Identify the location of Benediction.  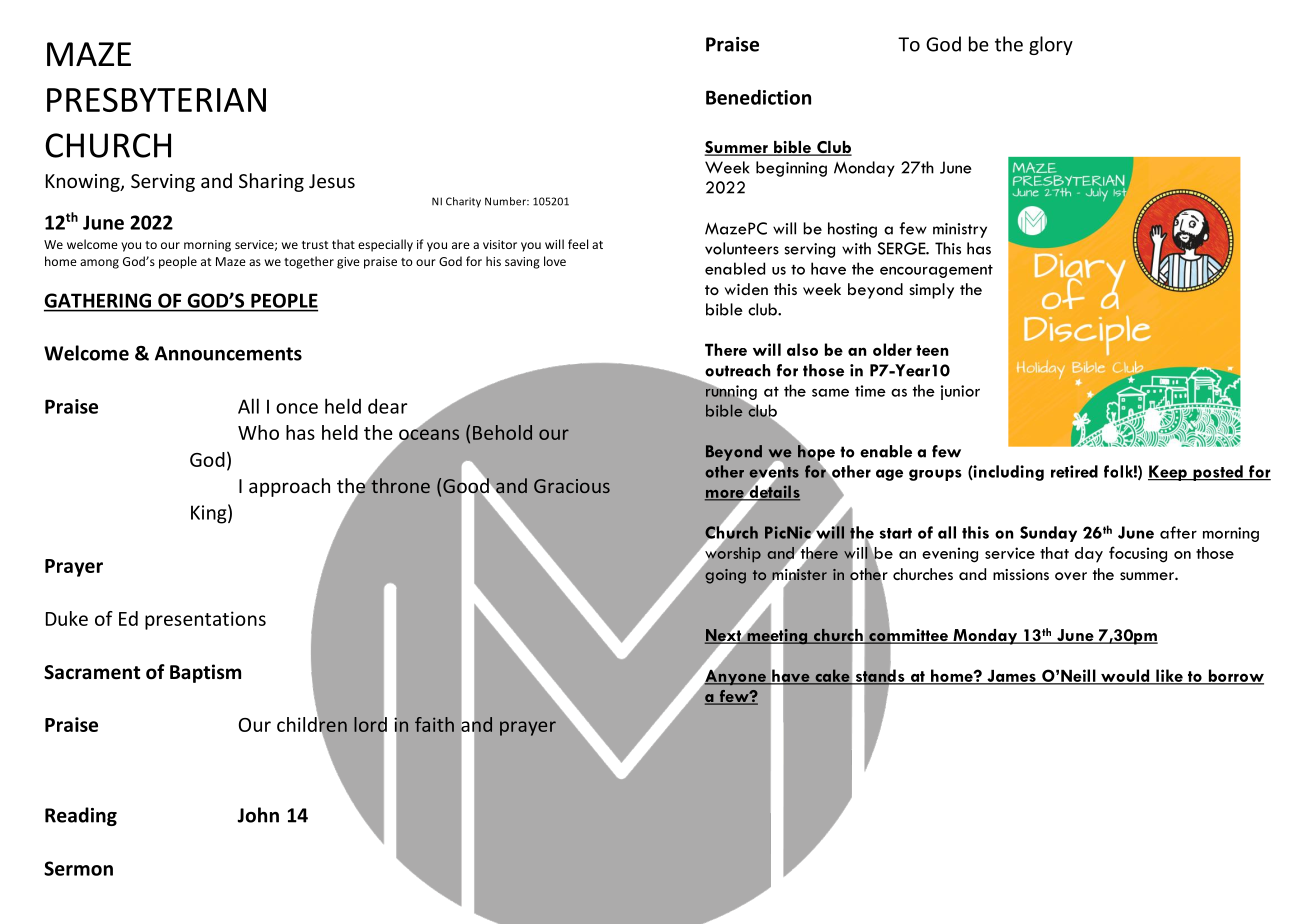
(758, 97).
